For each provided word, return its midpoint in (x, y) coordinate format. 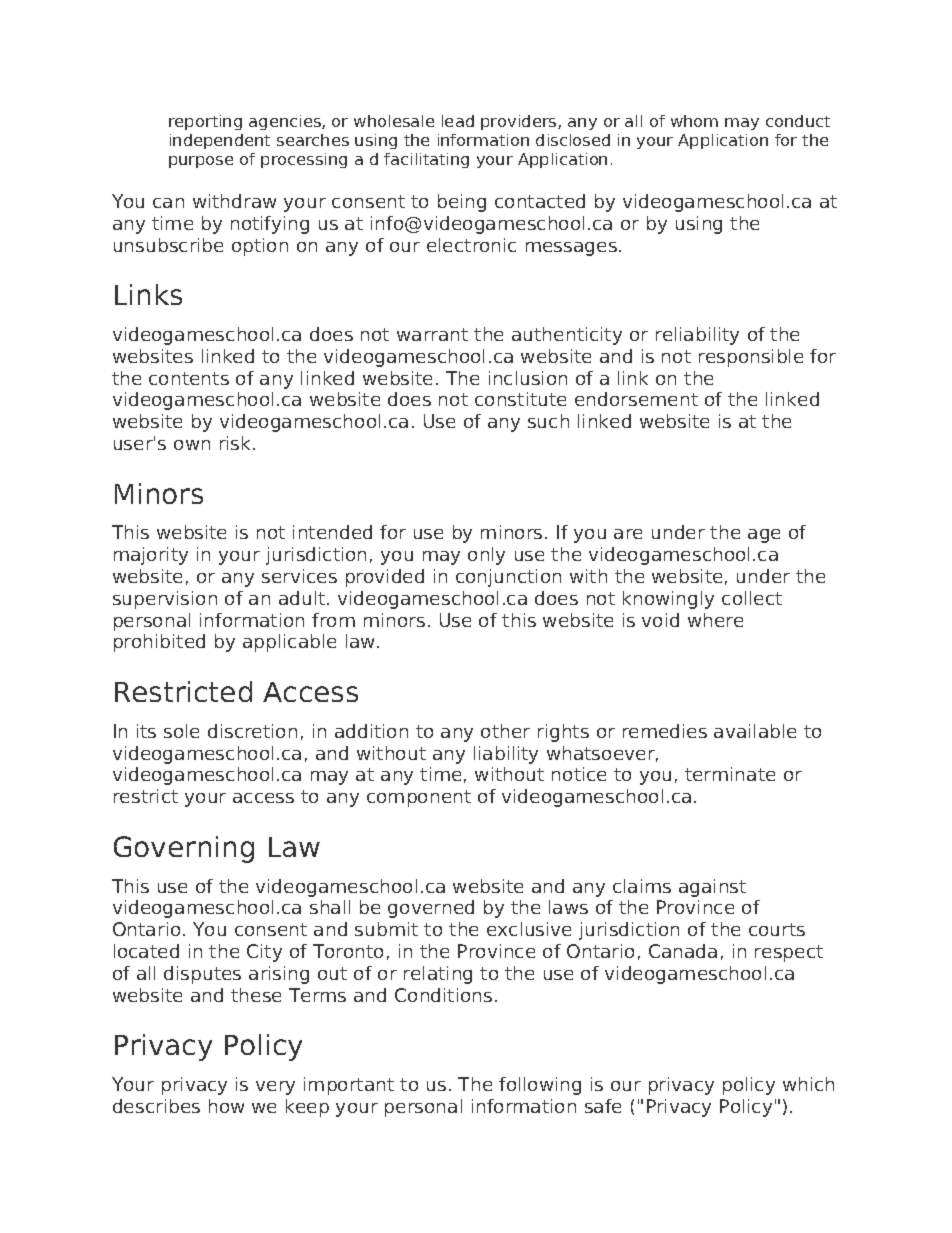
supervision (165, 600)
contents (189, 378)
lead (458, 121)
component (419, 798)
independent (220, 141)
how (226, 1106)
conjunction (508, 578)
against (712, 888)
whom (694, 121)
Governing (184, 849)
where (715, 620)
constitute (520, 399)
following (540, 1086)
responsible (751, 358)
